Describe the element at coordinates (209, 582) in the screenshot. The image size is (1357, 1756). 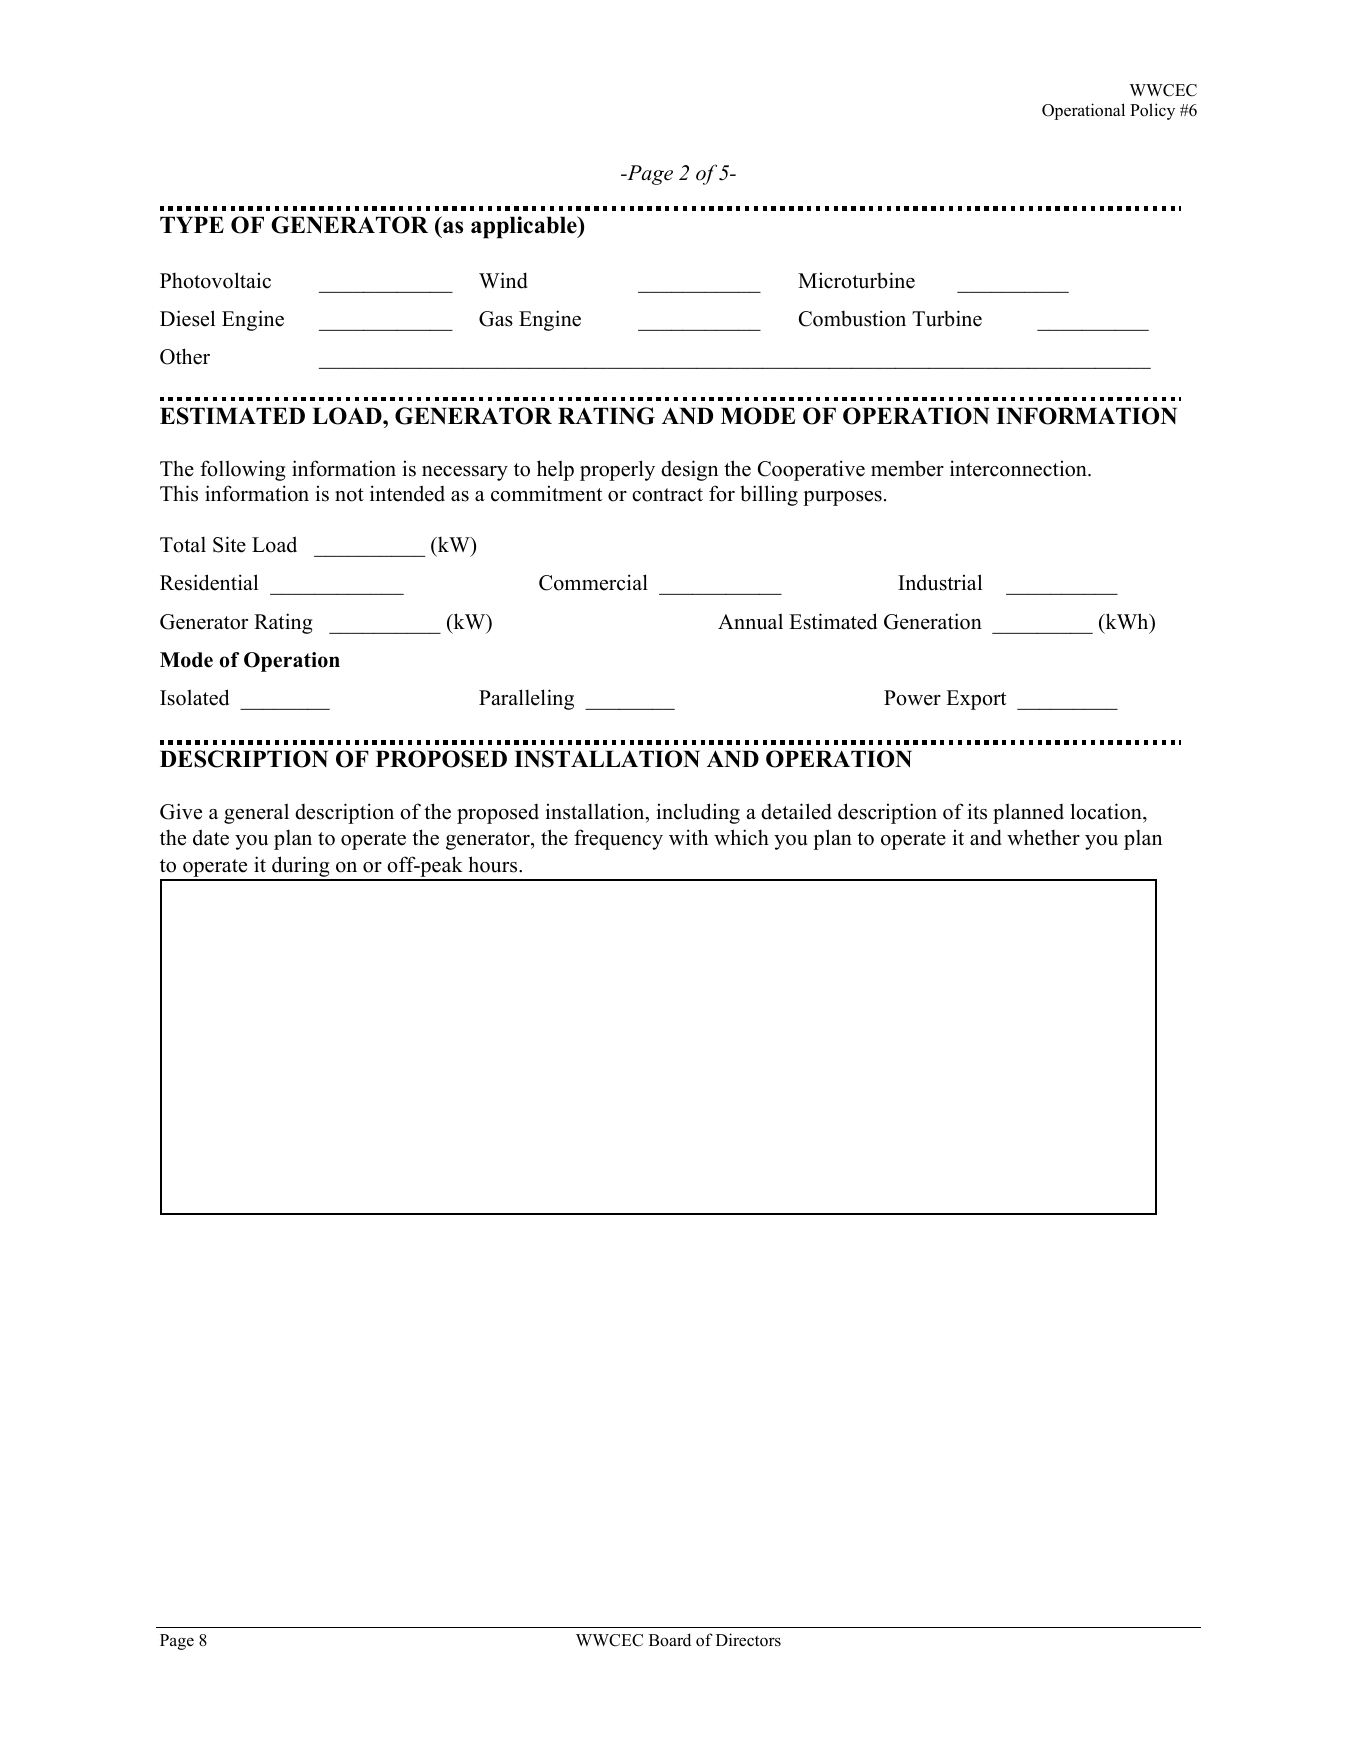
I see `Residential` at that location.
